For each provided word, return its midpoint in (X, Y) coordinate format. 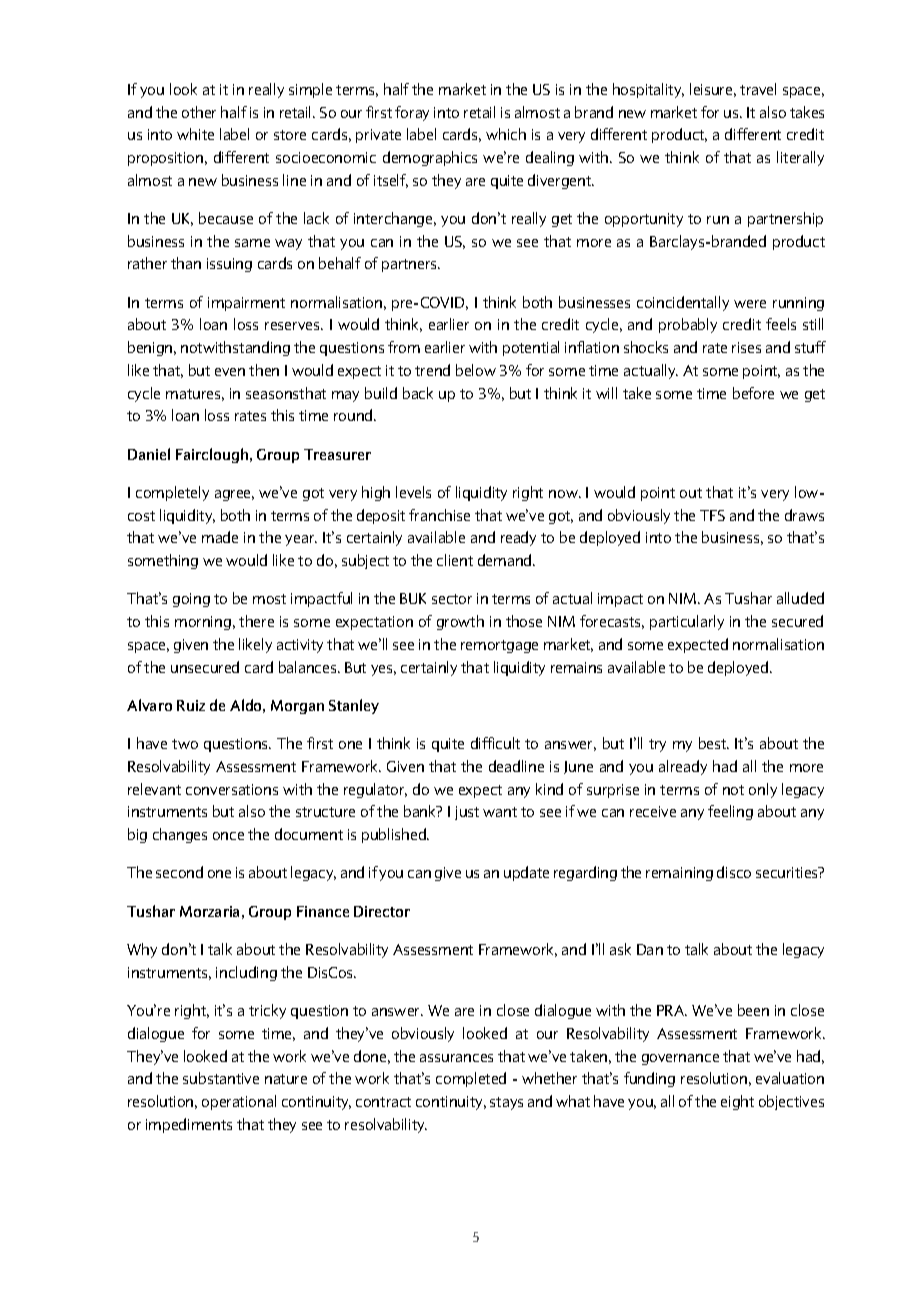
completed (471, 1079)
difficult (495, 743)
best (714, 743)
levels (413, 492)
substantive (221, 1078)
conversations (232, 789)
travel (758, 89)
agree (234, 495)
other (199, 112)
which (506, 134)
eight (737, 1102)
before (753, 393)
